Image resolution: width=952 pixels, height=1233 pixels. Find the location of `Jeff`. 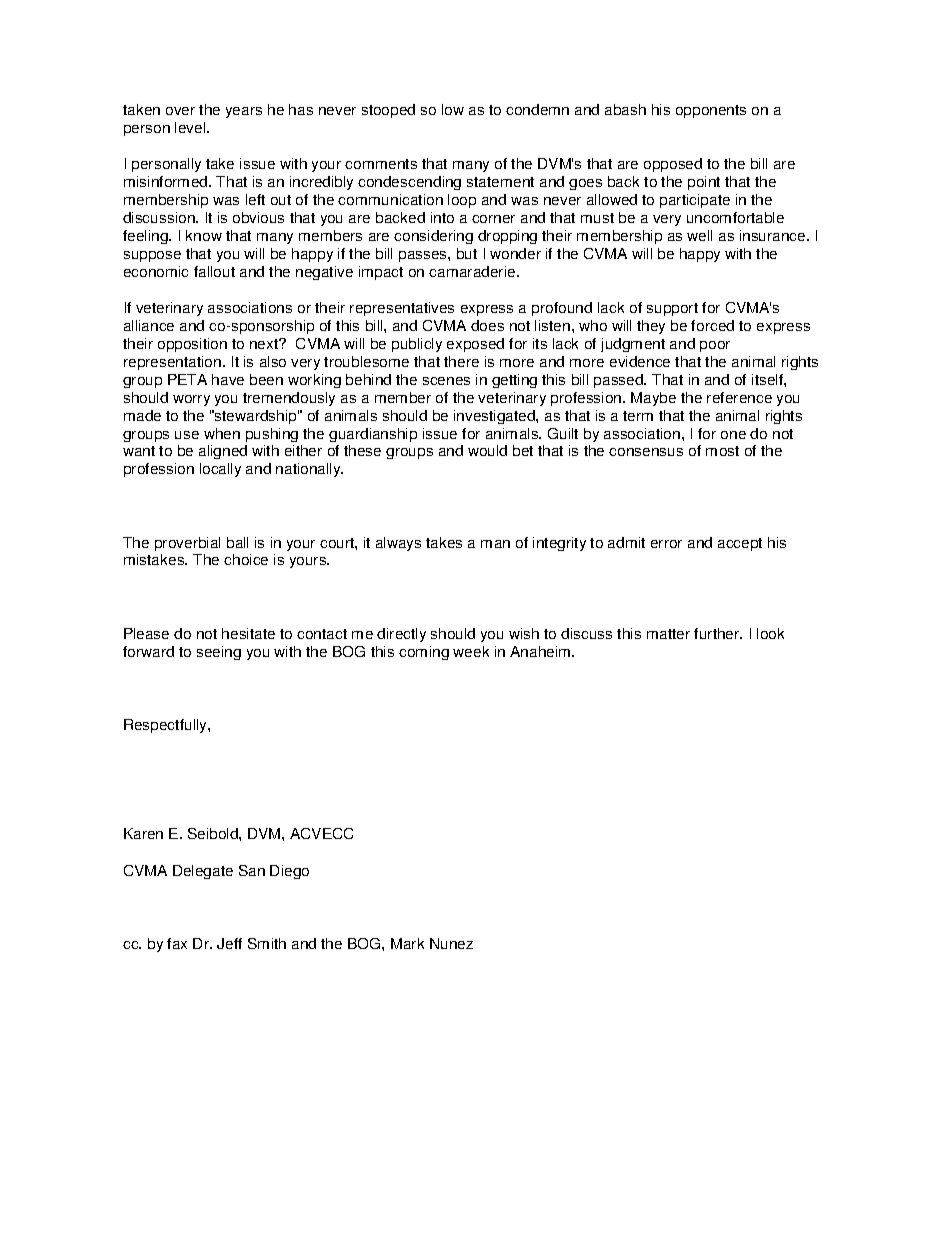

Jeff is located at coordinates (229, 943).
